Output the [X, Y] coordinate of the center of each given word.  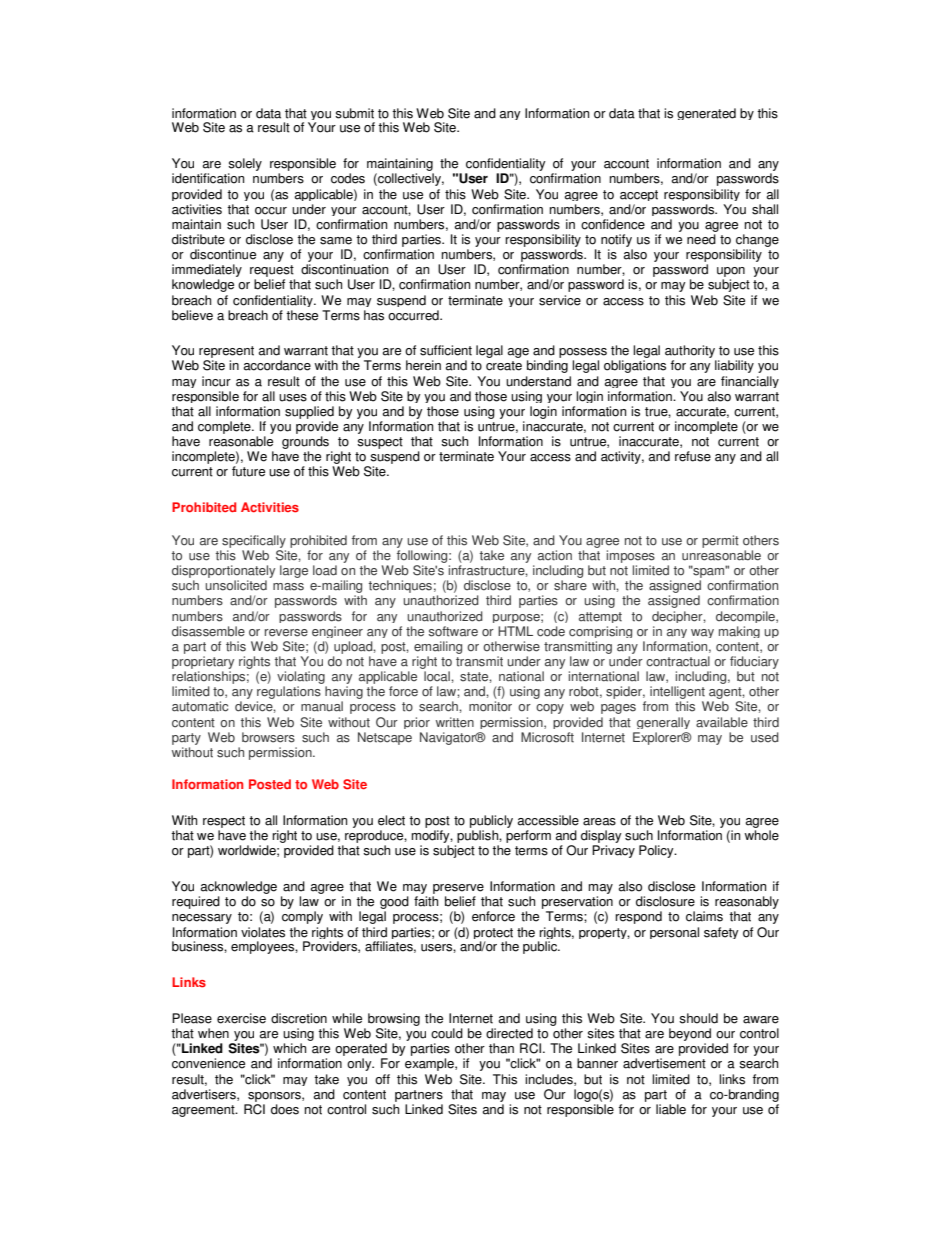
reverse [286, 633]
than [501, 1048]
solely [245, 166]
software [453, 631]
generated [706, 114]
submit [354, 113]
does [285, 1109]
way [702, 633]
